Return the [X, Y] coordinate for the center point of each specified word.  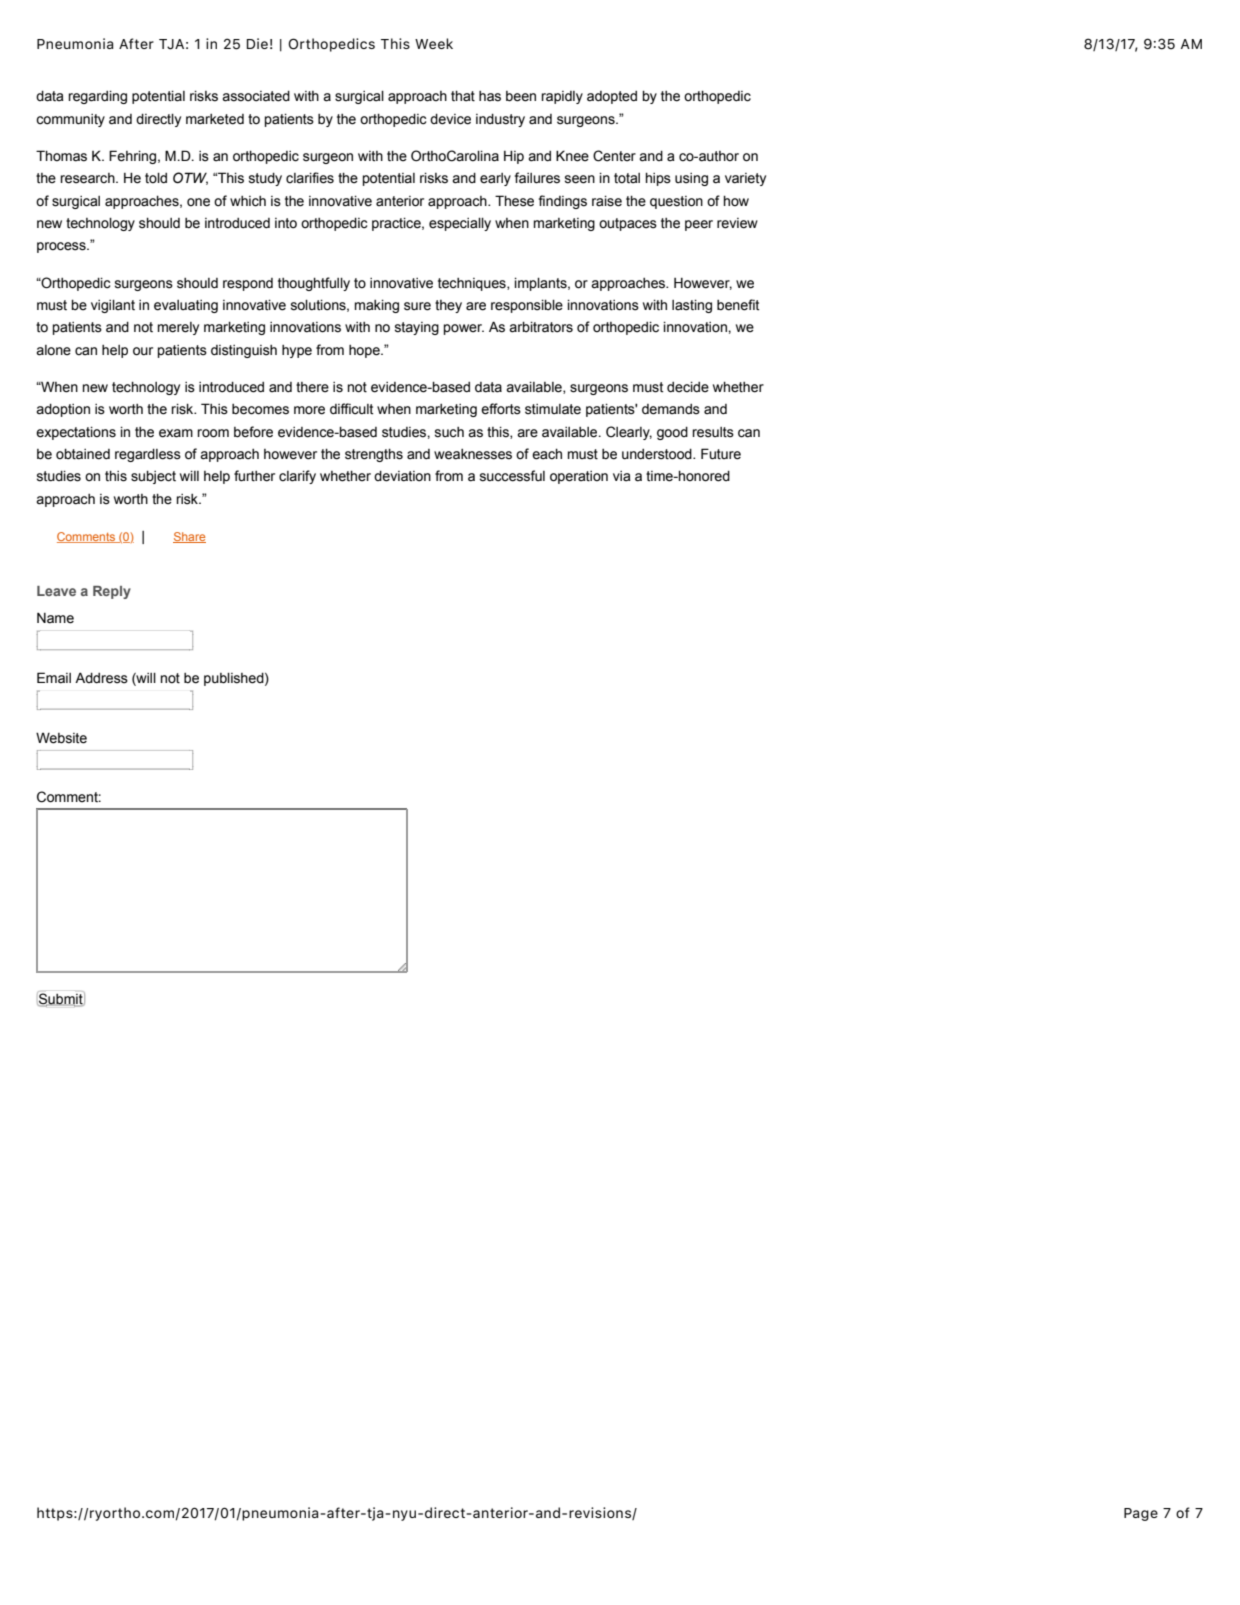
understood [658, 454]
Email [54, 678]
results [713, 432]
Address [101, 678]
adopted [612, 97]
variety [745, 179]
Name [55, 618]
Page [1141, 1514]
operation [579, 477]
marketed [215, 119]
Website [61, 738]
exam [176, 433]
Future [721, 454]
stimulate [553, 409]
